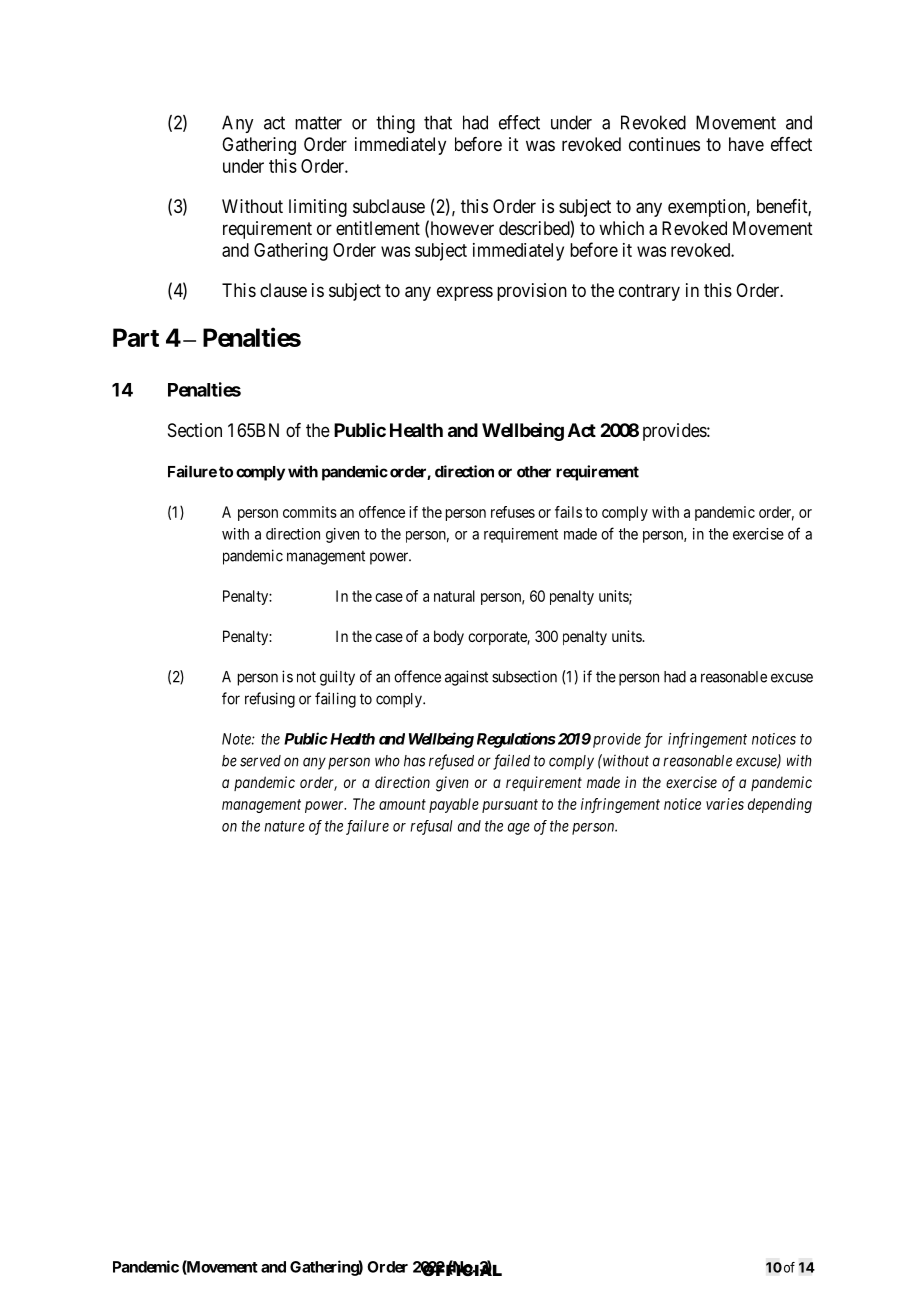  I want to click on Part, so click(136, 337).
